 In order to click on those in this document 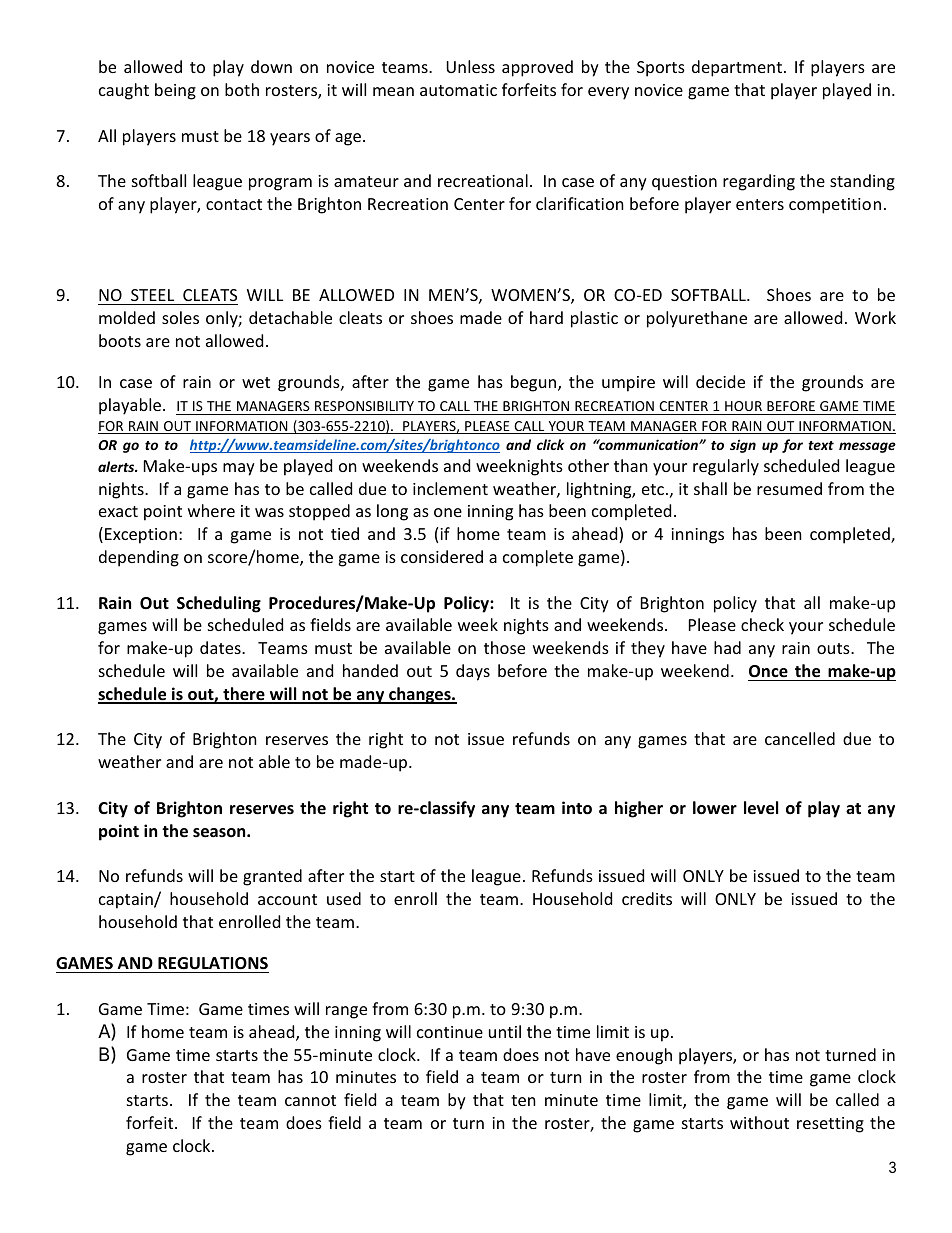, I will do `click(504, 647)`.
